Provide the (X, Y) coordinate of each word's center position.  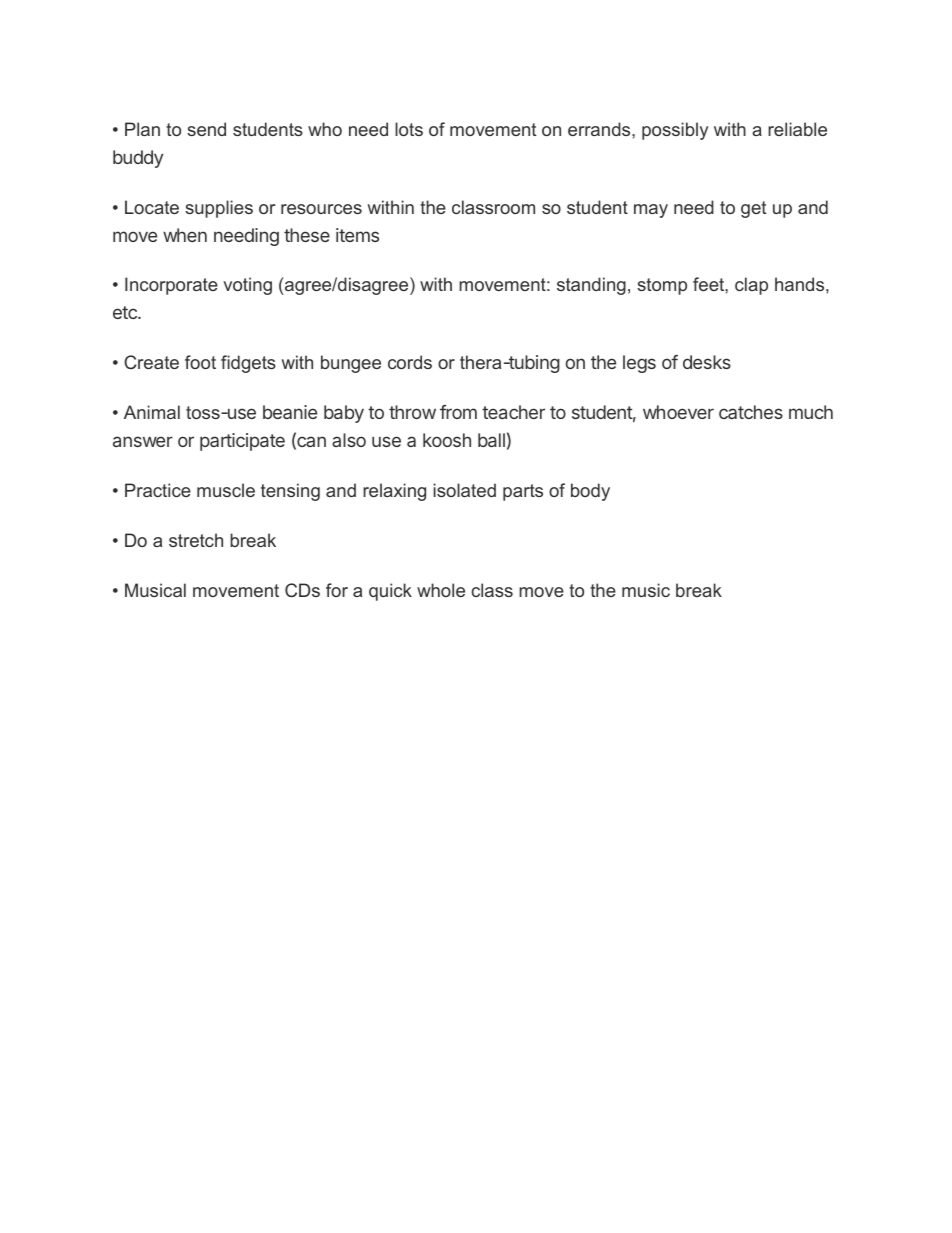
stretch (196, 540)
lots (409, 129)
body (590, 492)
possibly (675, 131)
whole (441, 590)
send (206, 129)
